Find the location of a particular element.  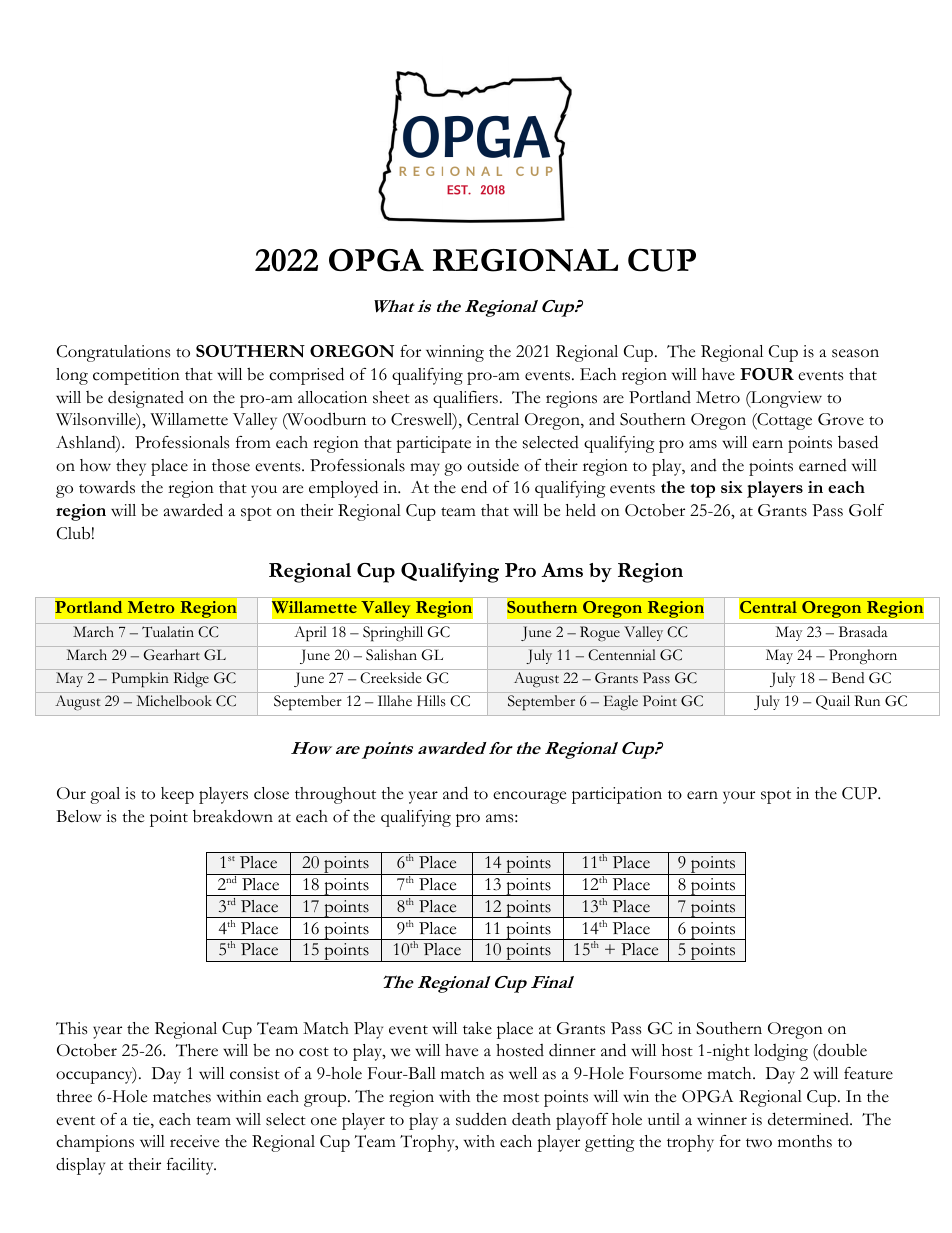

qualifiers is located at coordinates (465, 399).
